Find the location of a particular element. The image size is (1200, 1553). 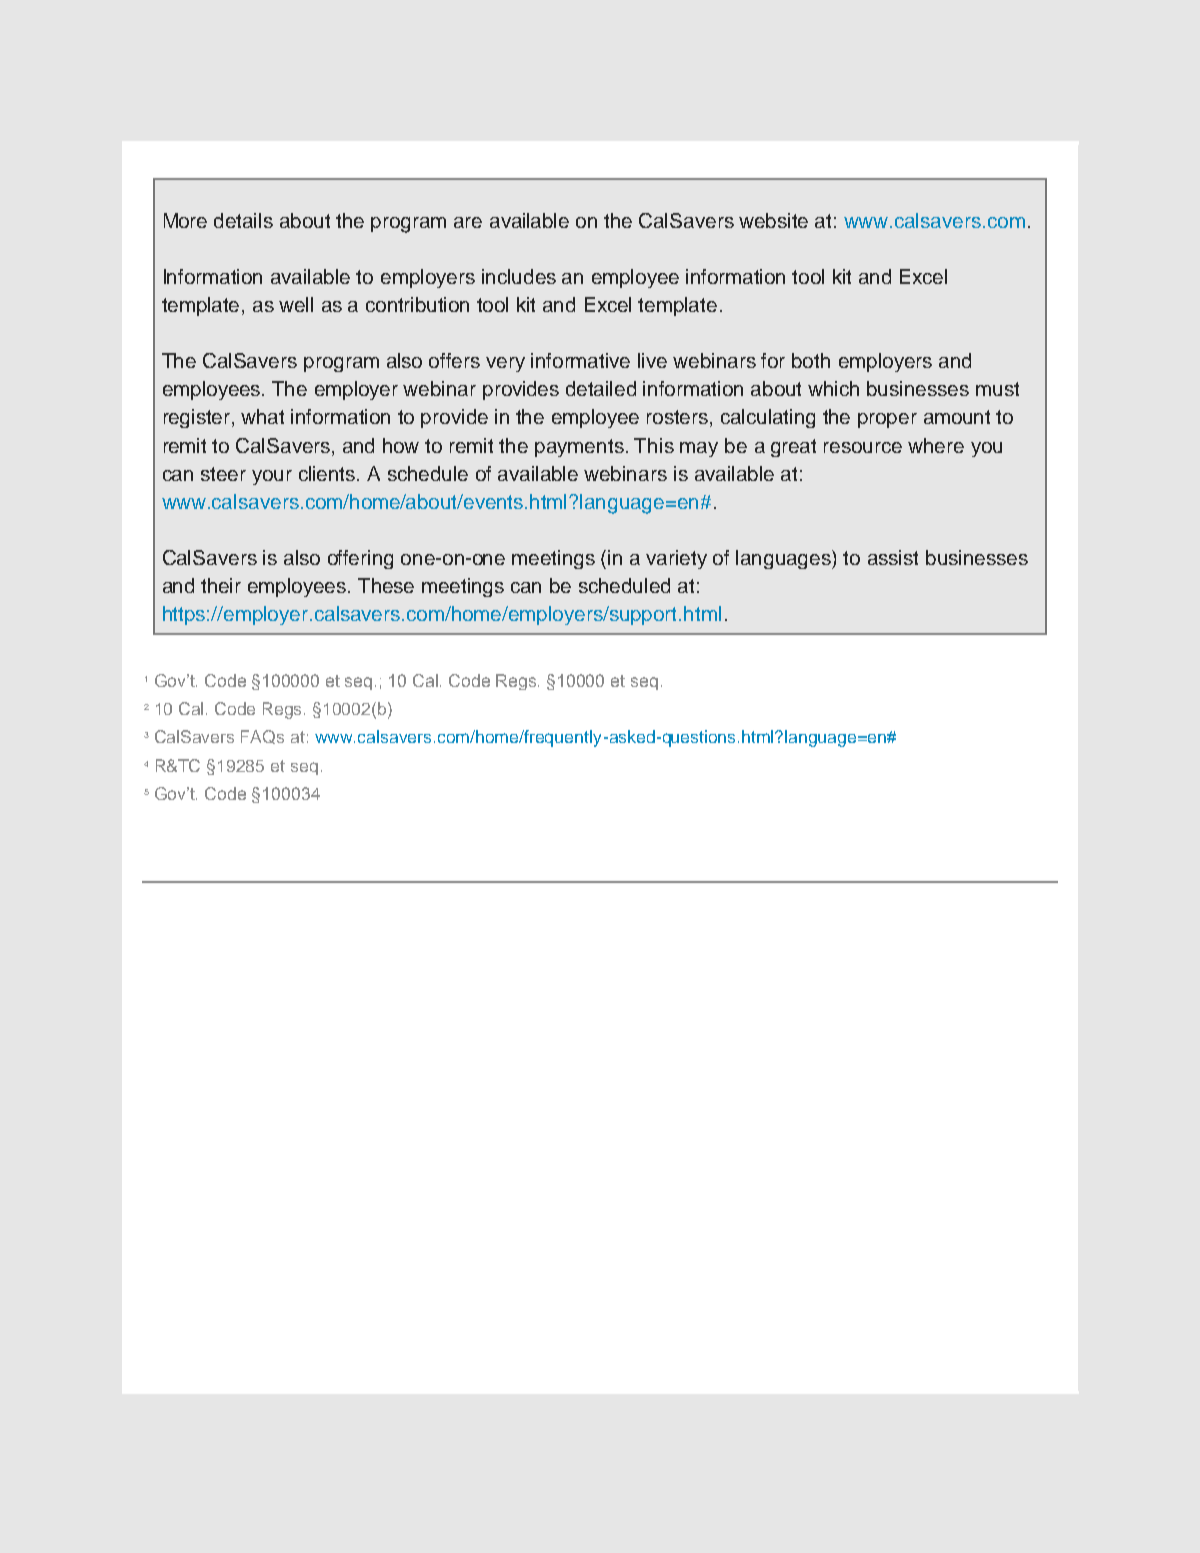

proper is located at coordinates (887, 420).
